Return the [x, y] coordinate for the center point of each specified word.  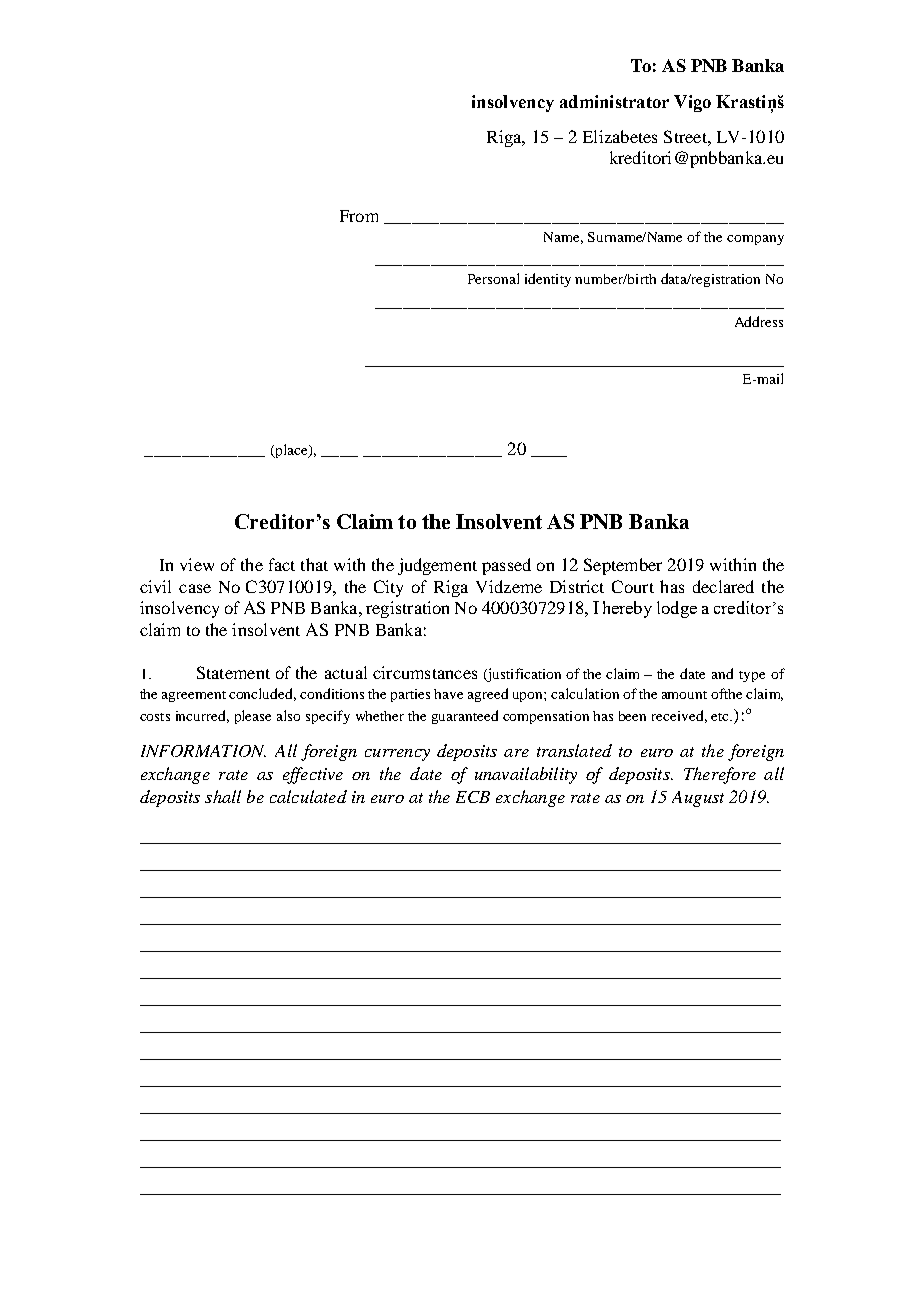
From [359, 216]
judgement [437, 566]
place [291, 451]
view [197, 564]
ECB [473, 797]
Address [759, 321]
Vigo [692, 103]
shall [223, 796]
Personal [493, 278]
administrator [614, 101]
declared [723, 586]
